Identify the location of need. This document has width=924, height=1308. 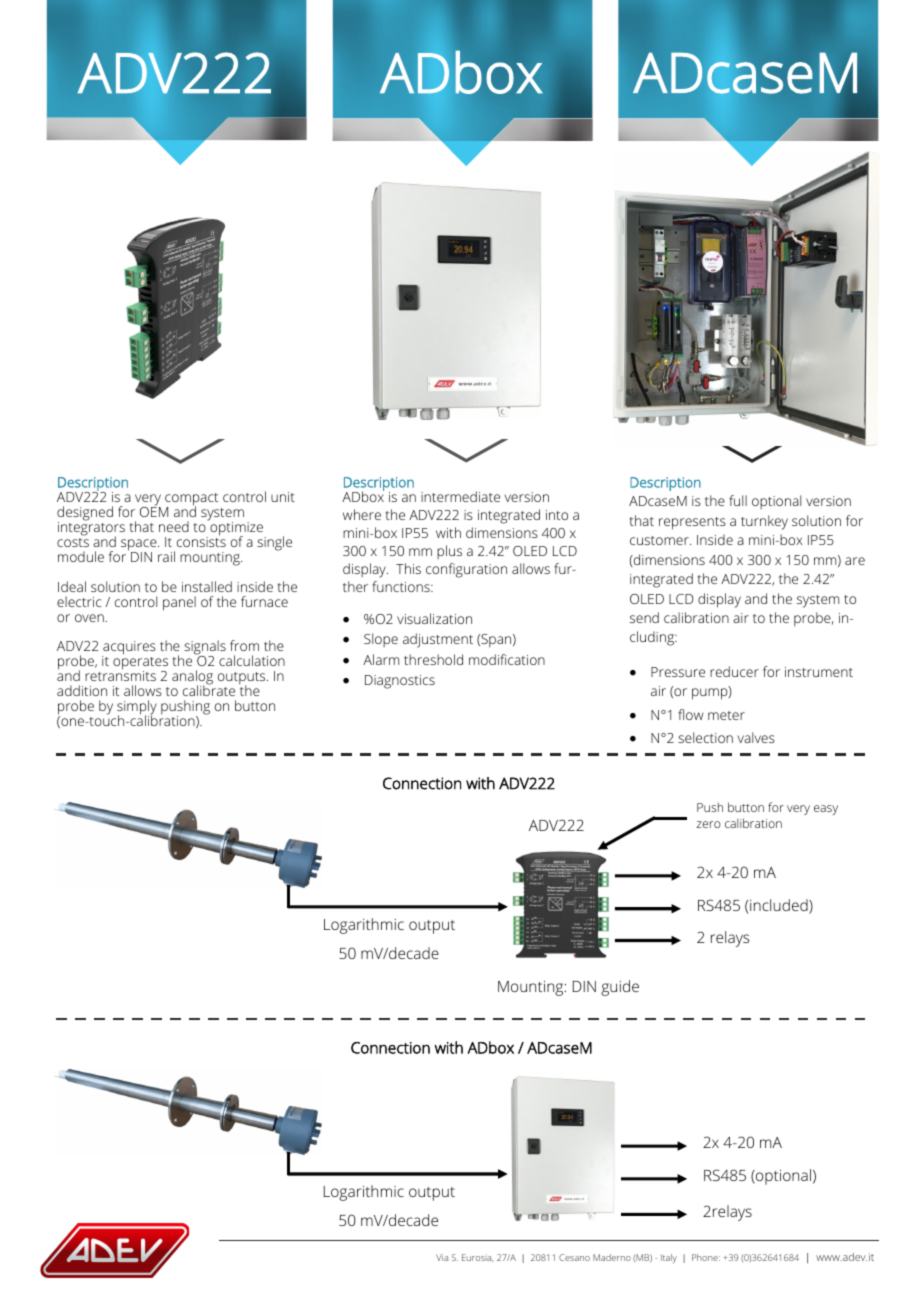
(174, 526).
